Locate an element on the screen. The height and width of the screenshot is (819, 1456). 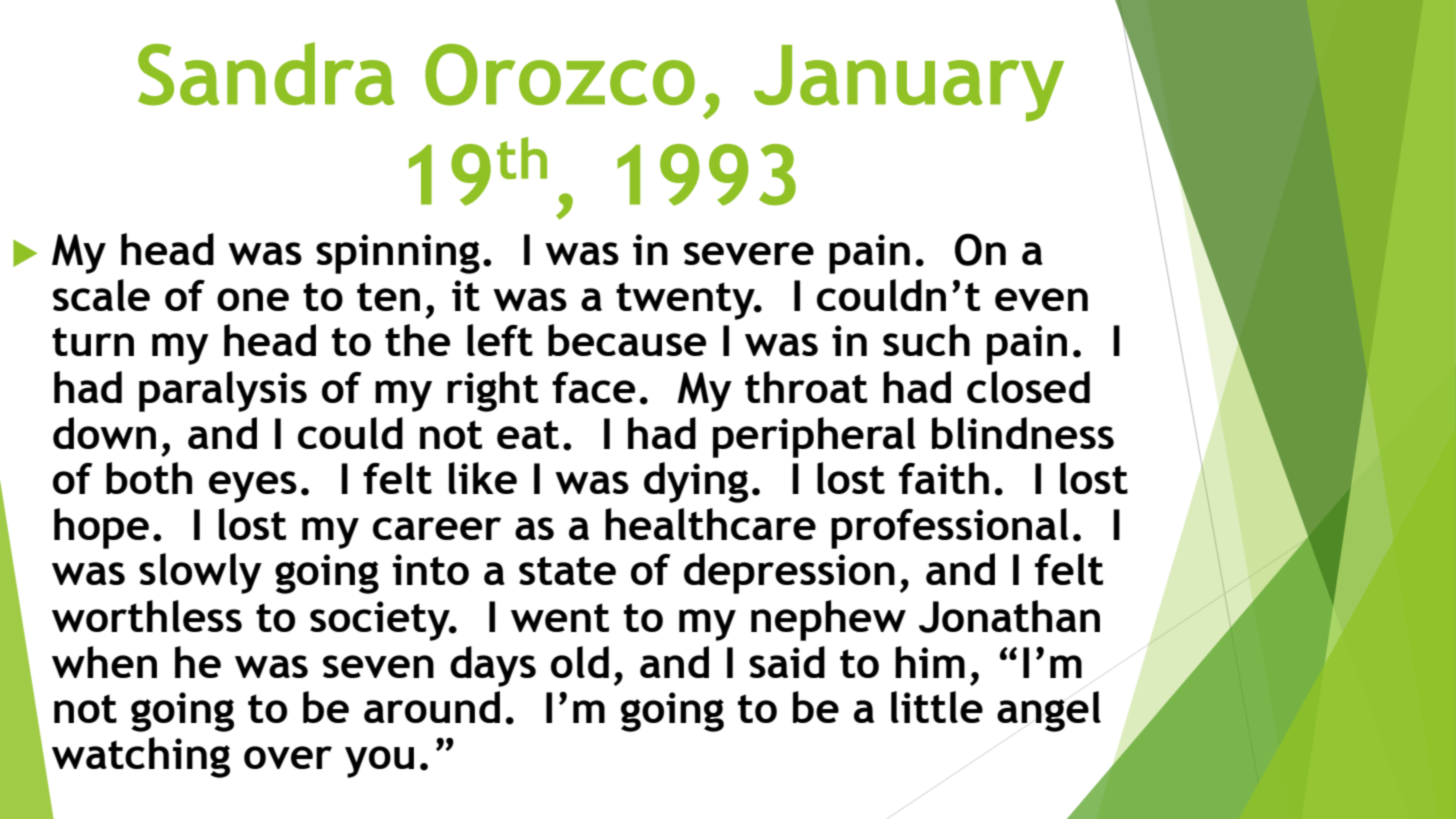
hope is located at coordinates (101, 528).
